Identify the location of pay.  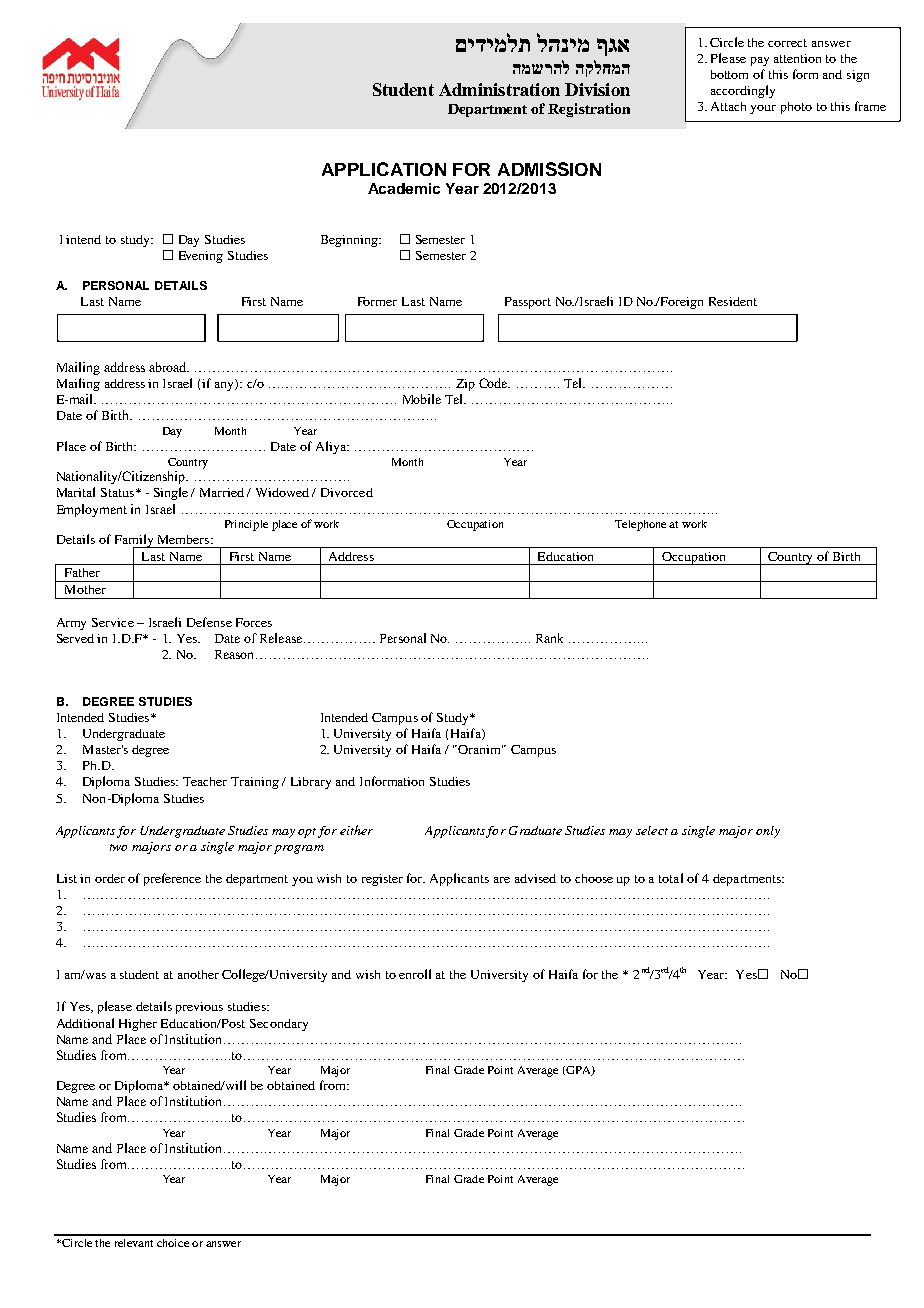
(760, 61).
